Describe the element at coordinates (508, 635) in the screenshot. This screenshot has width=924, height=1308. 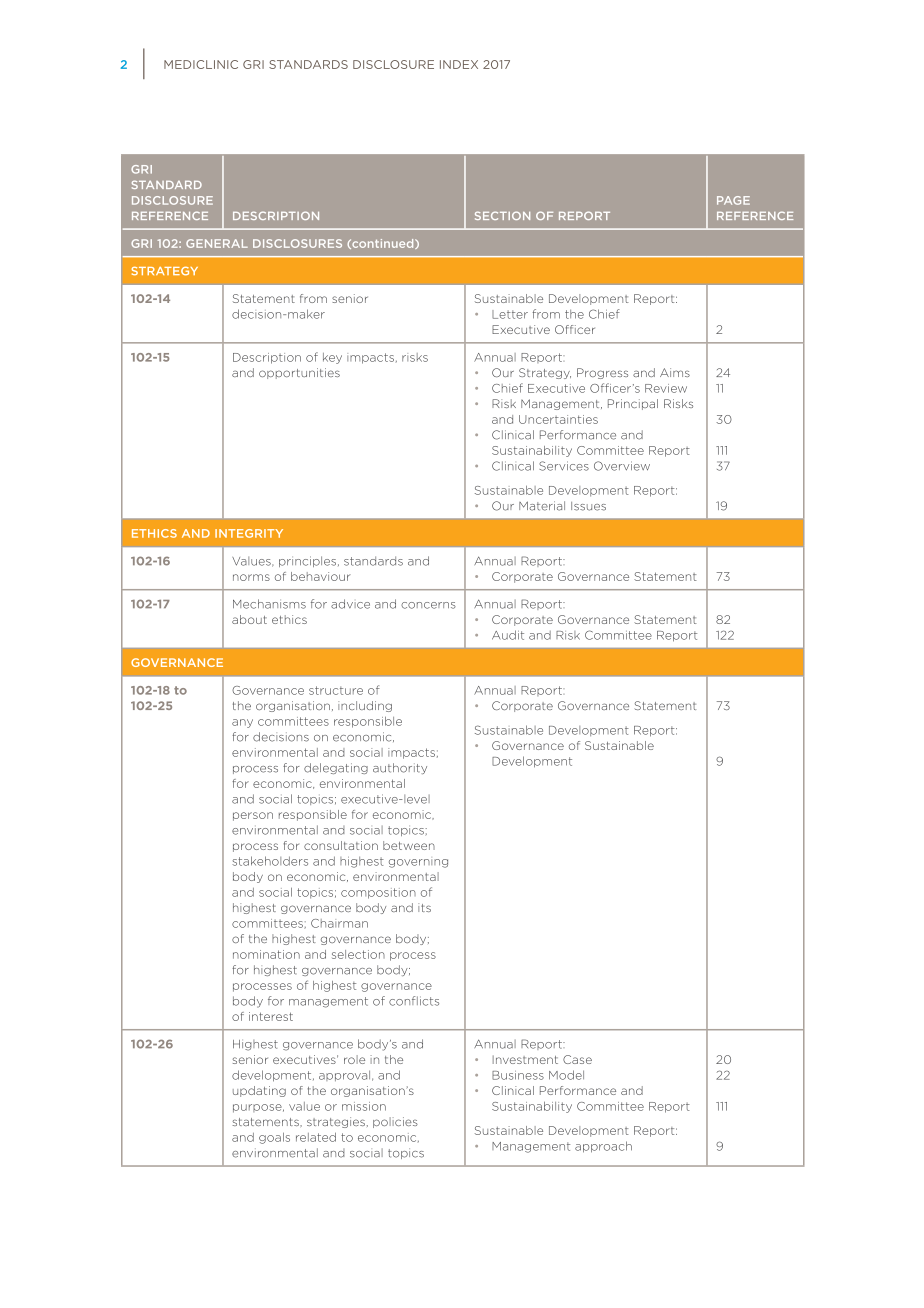
I see `Audit` at that location.
